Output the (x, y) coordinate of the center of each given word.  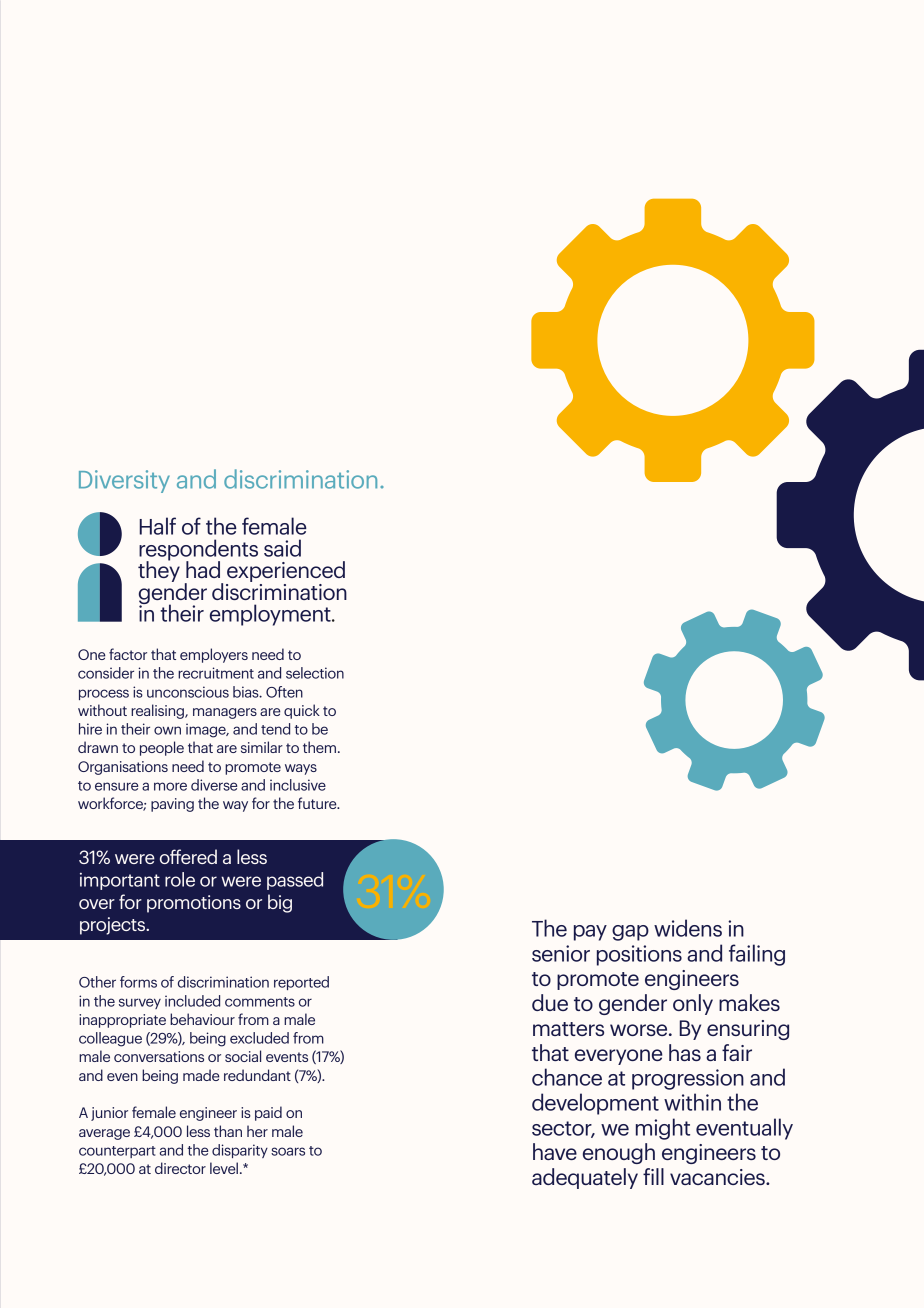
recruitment (216, 673)
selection (315, 673)
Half (158, 526)
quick (302, 711)
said (282, 548)
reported (301, 983)
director (180, 1168)
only (693, 1004)
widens (688, 928)
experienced (285, 573)
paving (172, 805)
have (555, 1151)
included (192, 1001)
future (318, 803)
